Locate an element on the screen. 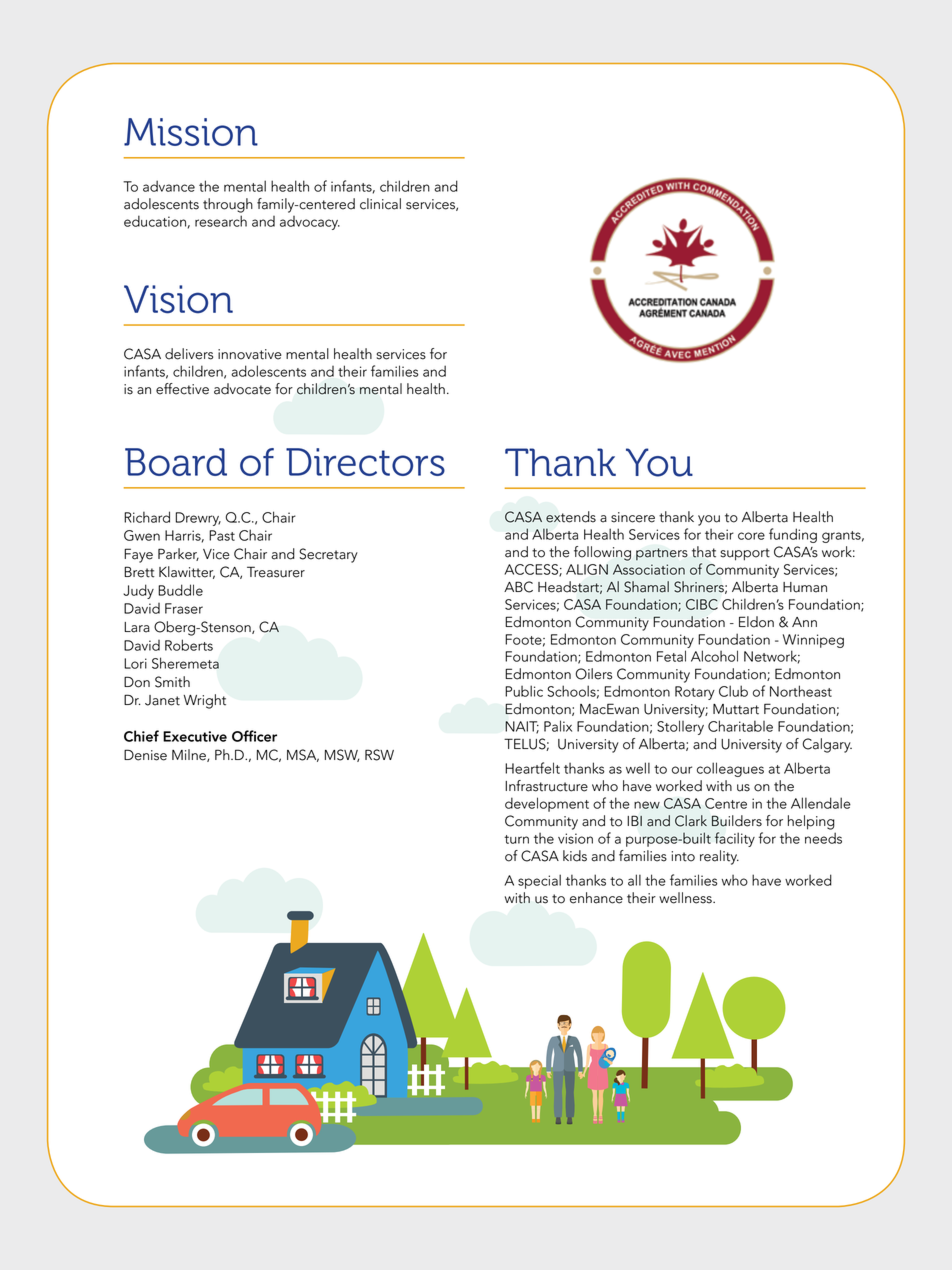 The width and height of the screenshot is (952, 1270). Mission is located at coordinates (191, 132).
